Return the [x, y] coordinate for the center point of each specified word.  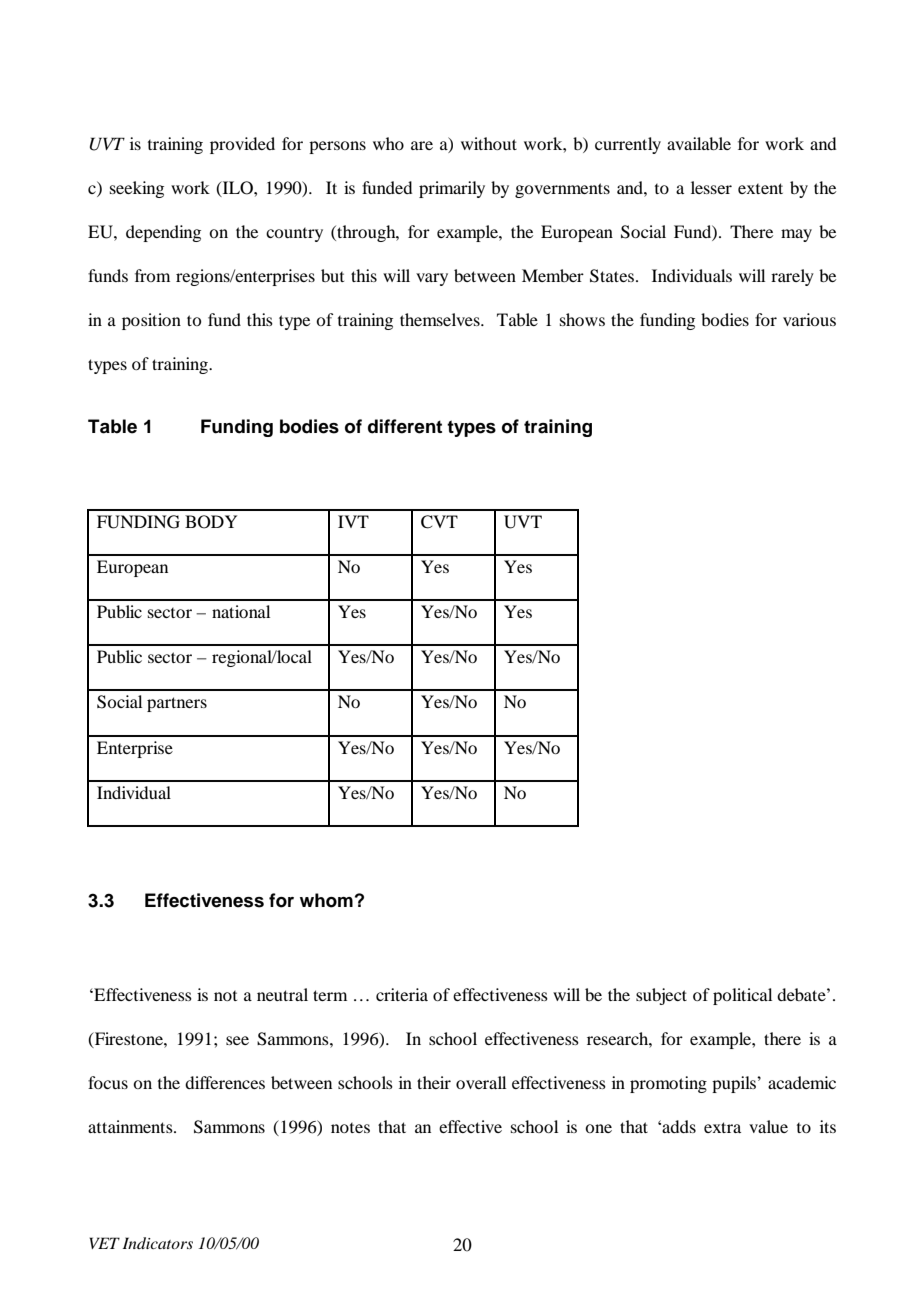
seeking [137, 189]
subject [661, 996]
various [809, 319]
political [742, 996]
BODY [211, 522]
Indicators [158, 1243]
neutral [282, 994]
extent [760, 188]
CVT [439, 522]
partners [177, 704]
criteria [402, 994]
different [405, 426]
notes [350, 1128]
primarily [452, 189]
